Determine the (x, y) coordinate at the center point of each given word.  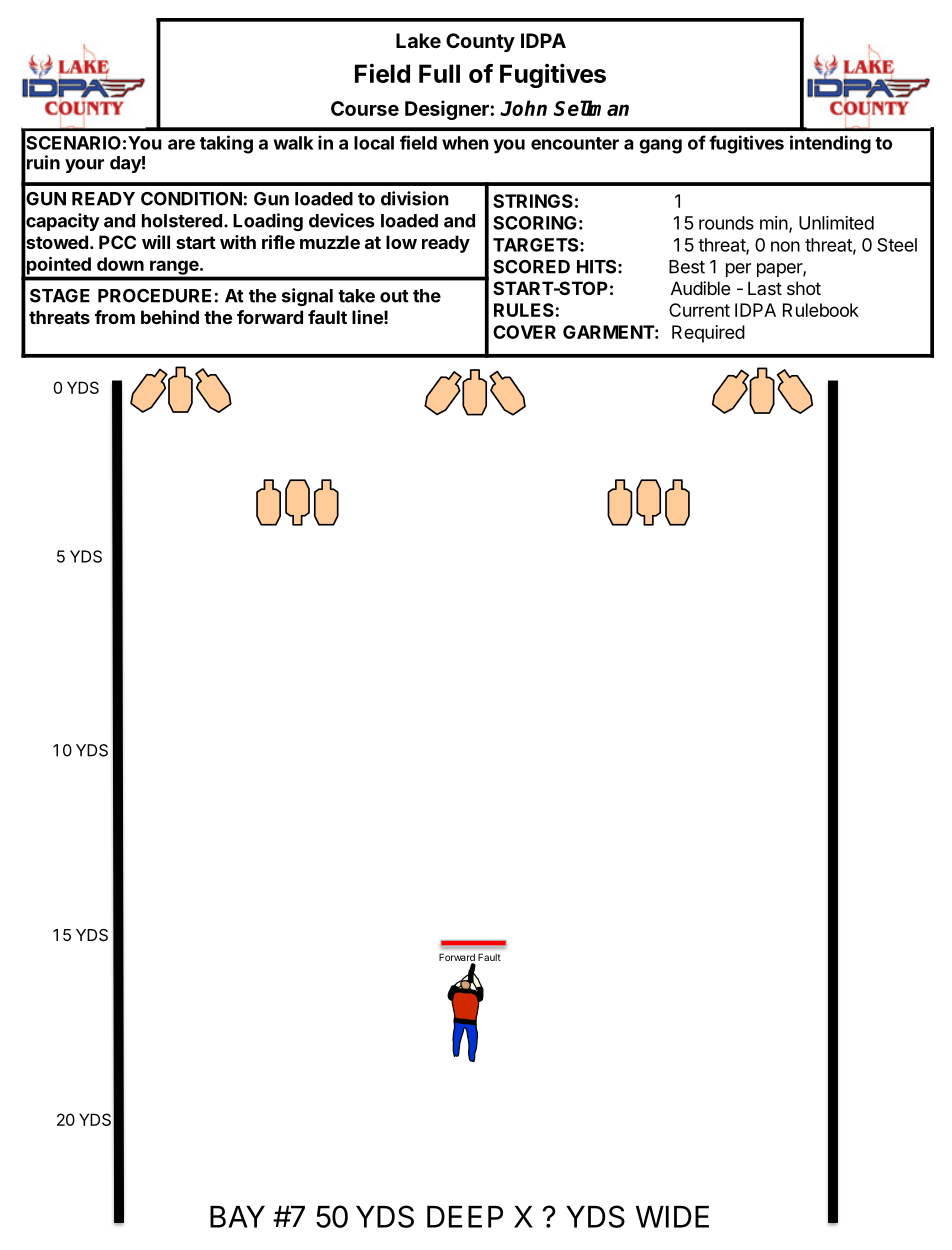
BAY (237, 1217)
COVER (524, 332)
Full (439, 73)
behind (170, 317)
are (181, 144)
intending (830, 144)
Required (708, 334)
